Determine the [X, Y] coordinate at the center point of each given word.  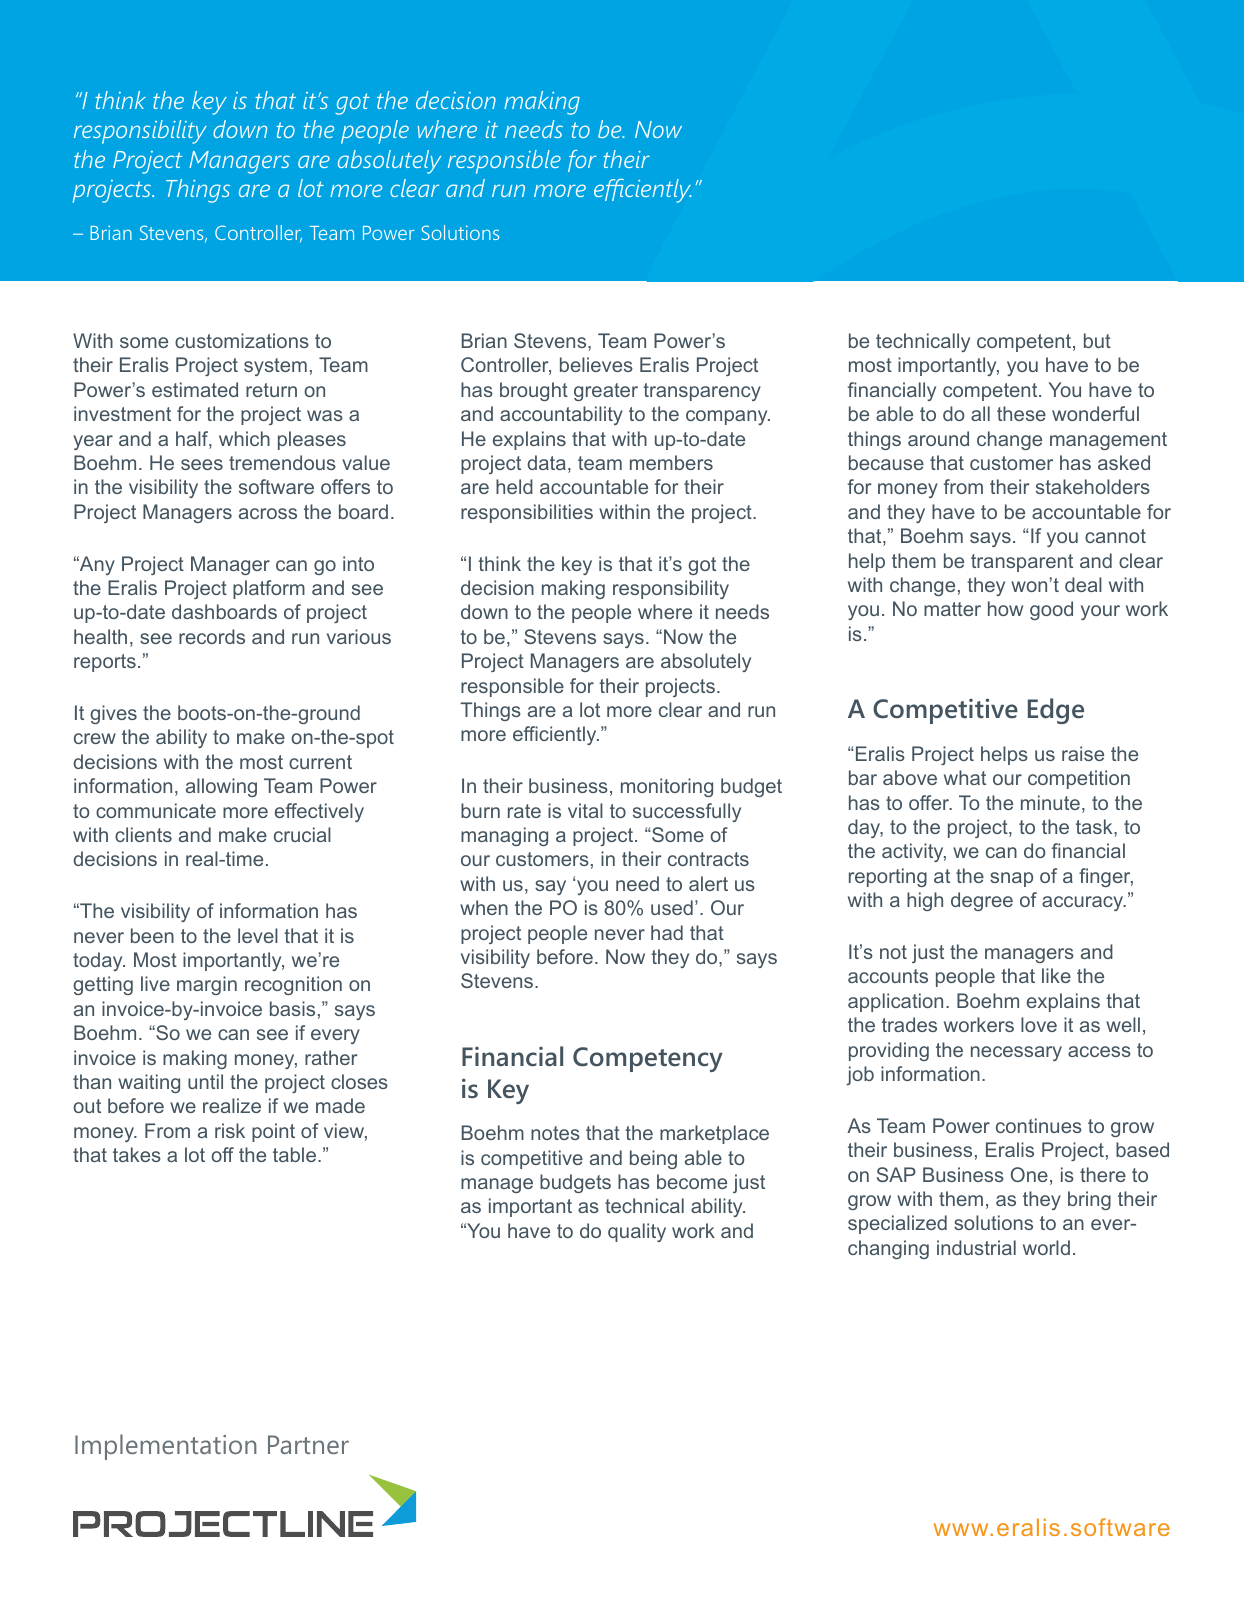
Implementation [166, 1447]
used [672, 907]
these [1021, 413]
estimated [195, 389]
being [653, 1159]
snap [1011, 879]
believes [596, 364]
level [258, 935]
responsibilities [527, 513]
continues [1039, 1125]
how [1005, 608]
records [212, 636]
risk [230, 1130]
